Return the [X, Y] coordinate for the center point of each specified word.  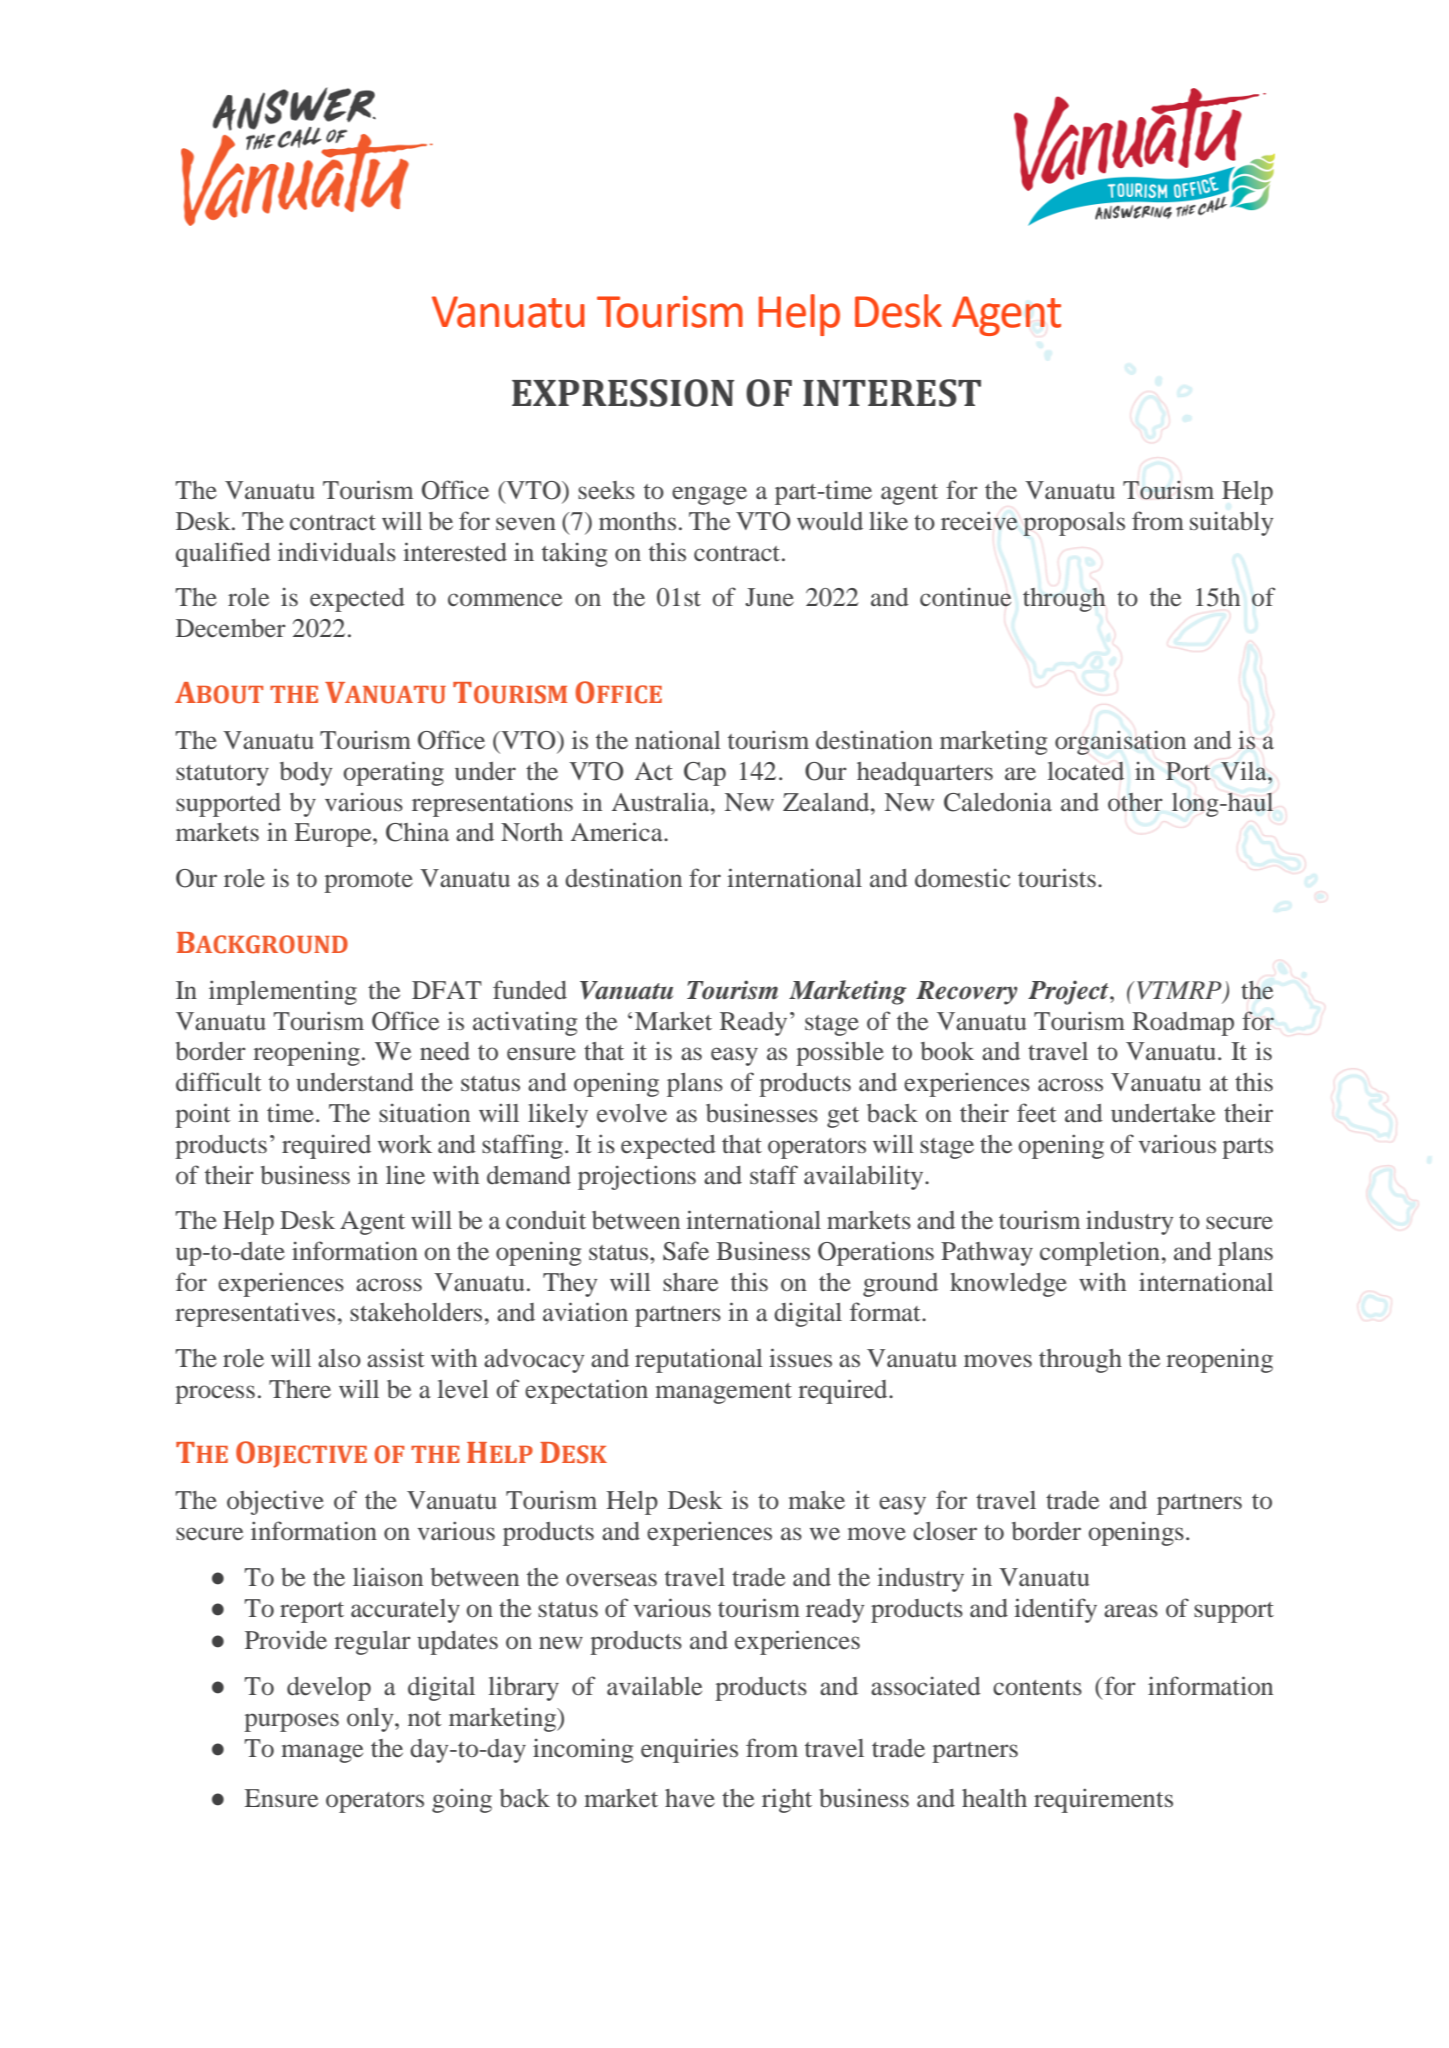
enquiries [689, 1750]
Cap [705, 774]
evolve [632, 1113]
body [306, 774]
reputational [699, 1360]
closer [945, 1531]
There [300, 1389]
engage [709, 495]
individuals [337, 552]
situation [424, 1113]
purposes [291, 1722]
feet [1037, 1112]
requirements [1103, 1800]
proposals [1074, 524]
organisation [1120, 742]
